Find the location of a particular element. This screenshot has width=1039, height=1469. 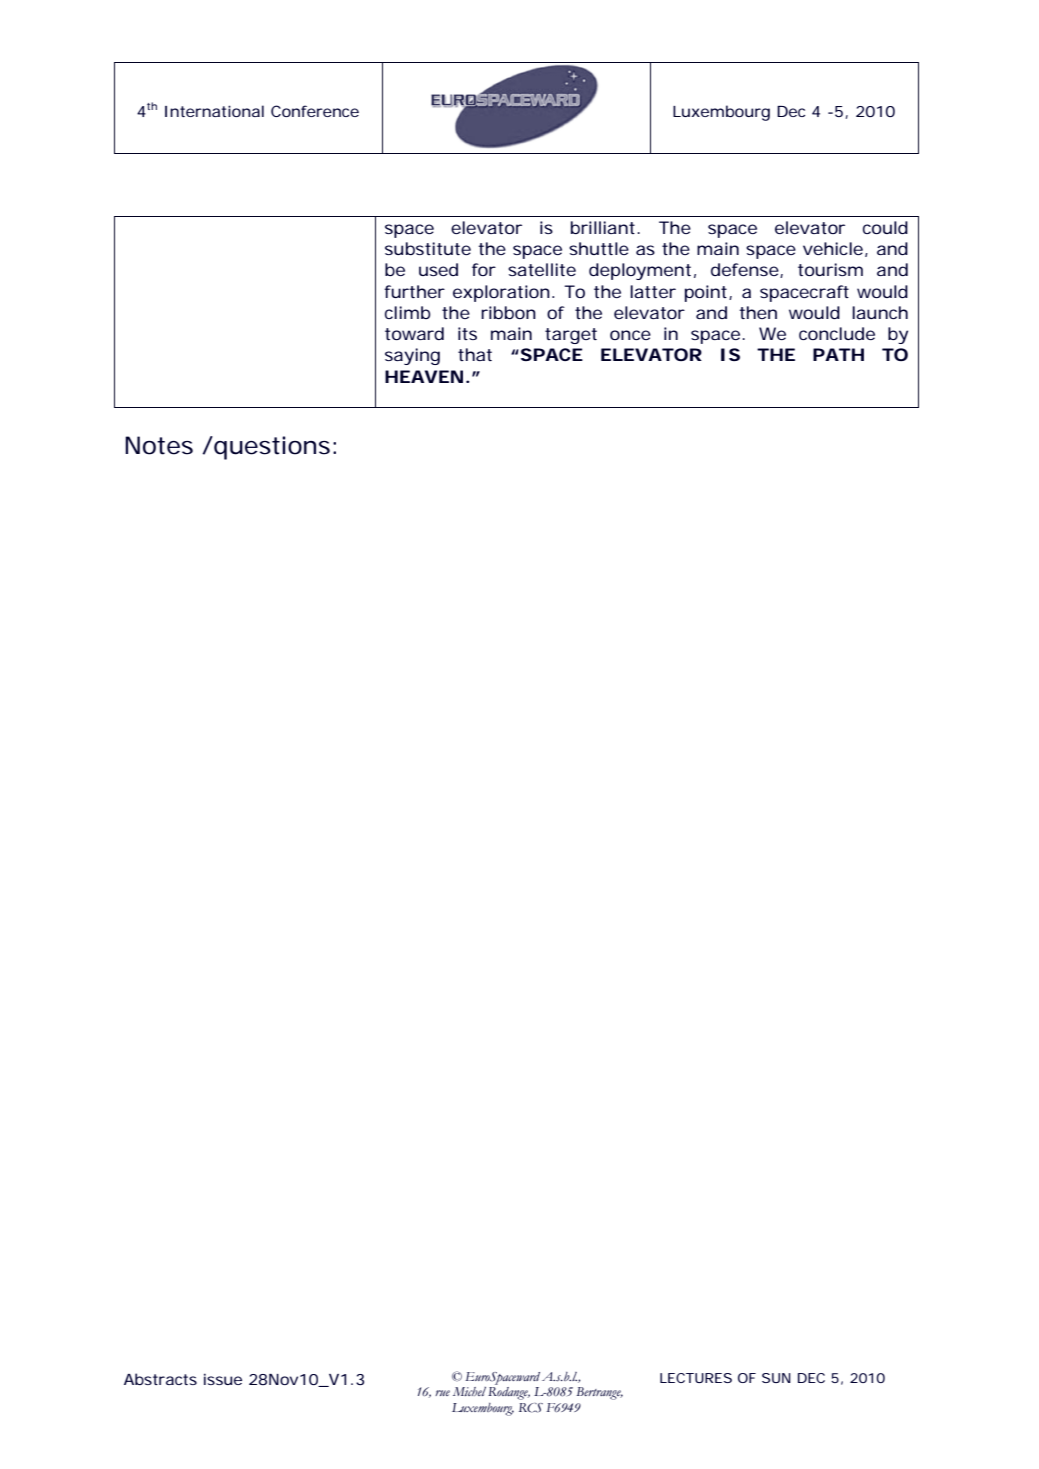

Notes is located at coordinates (159, 445).
